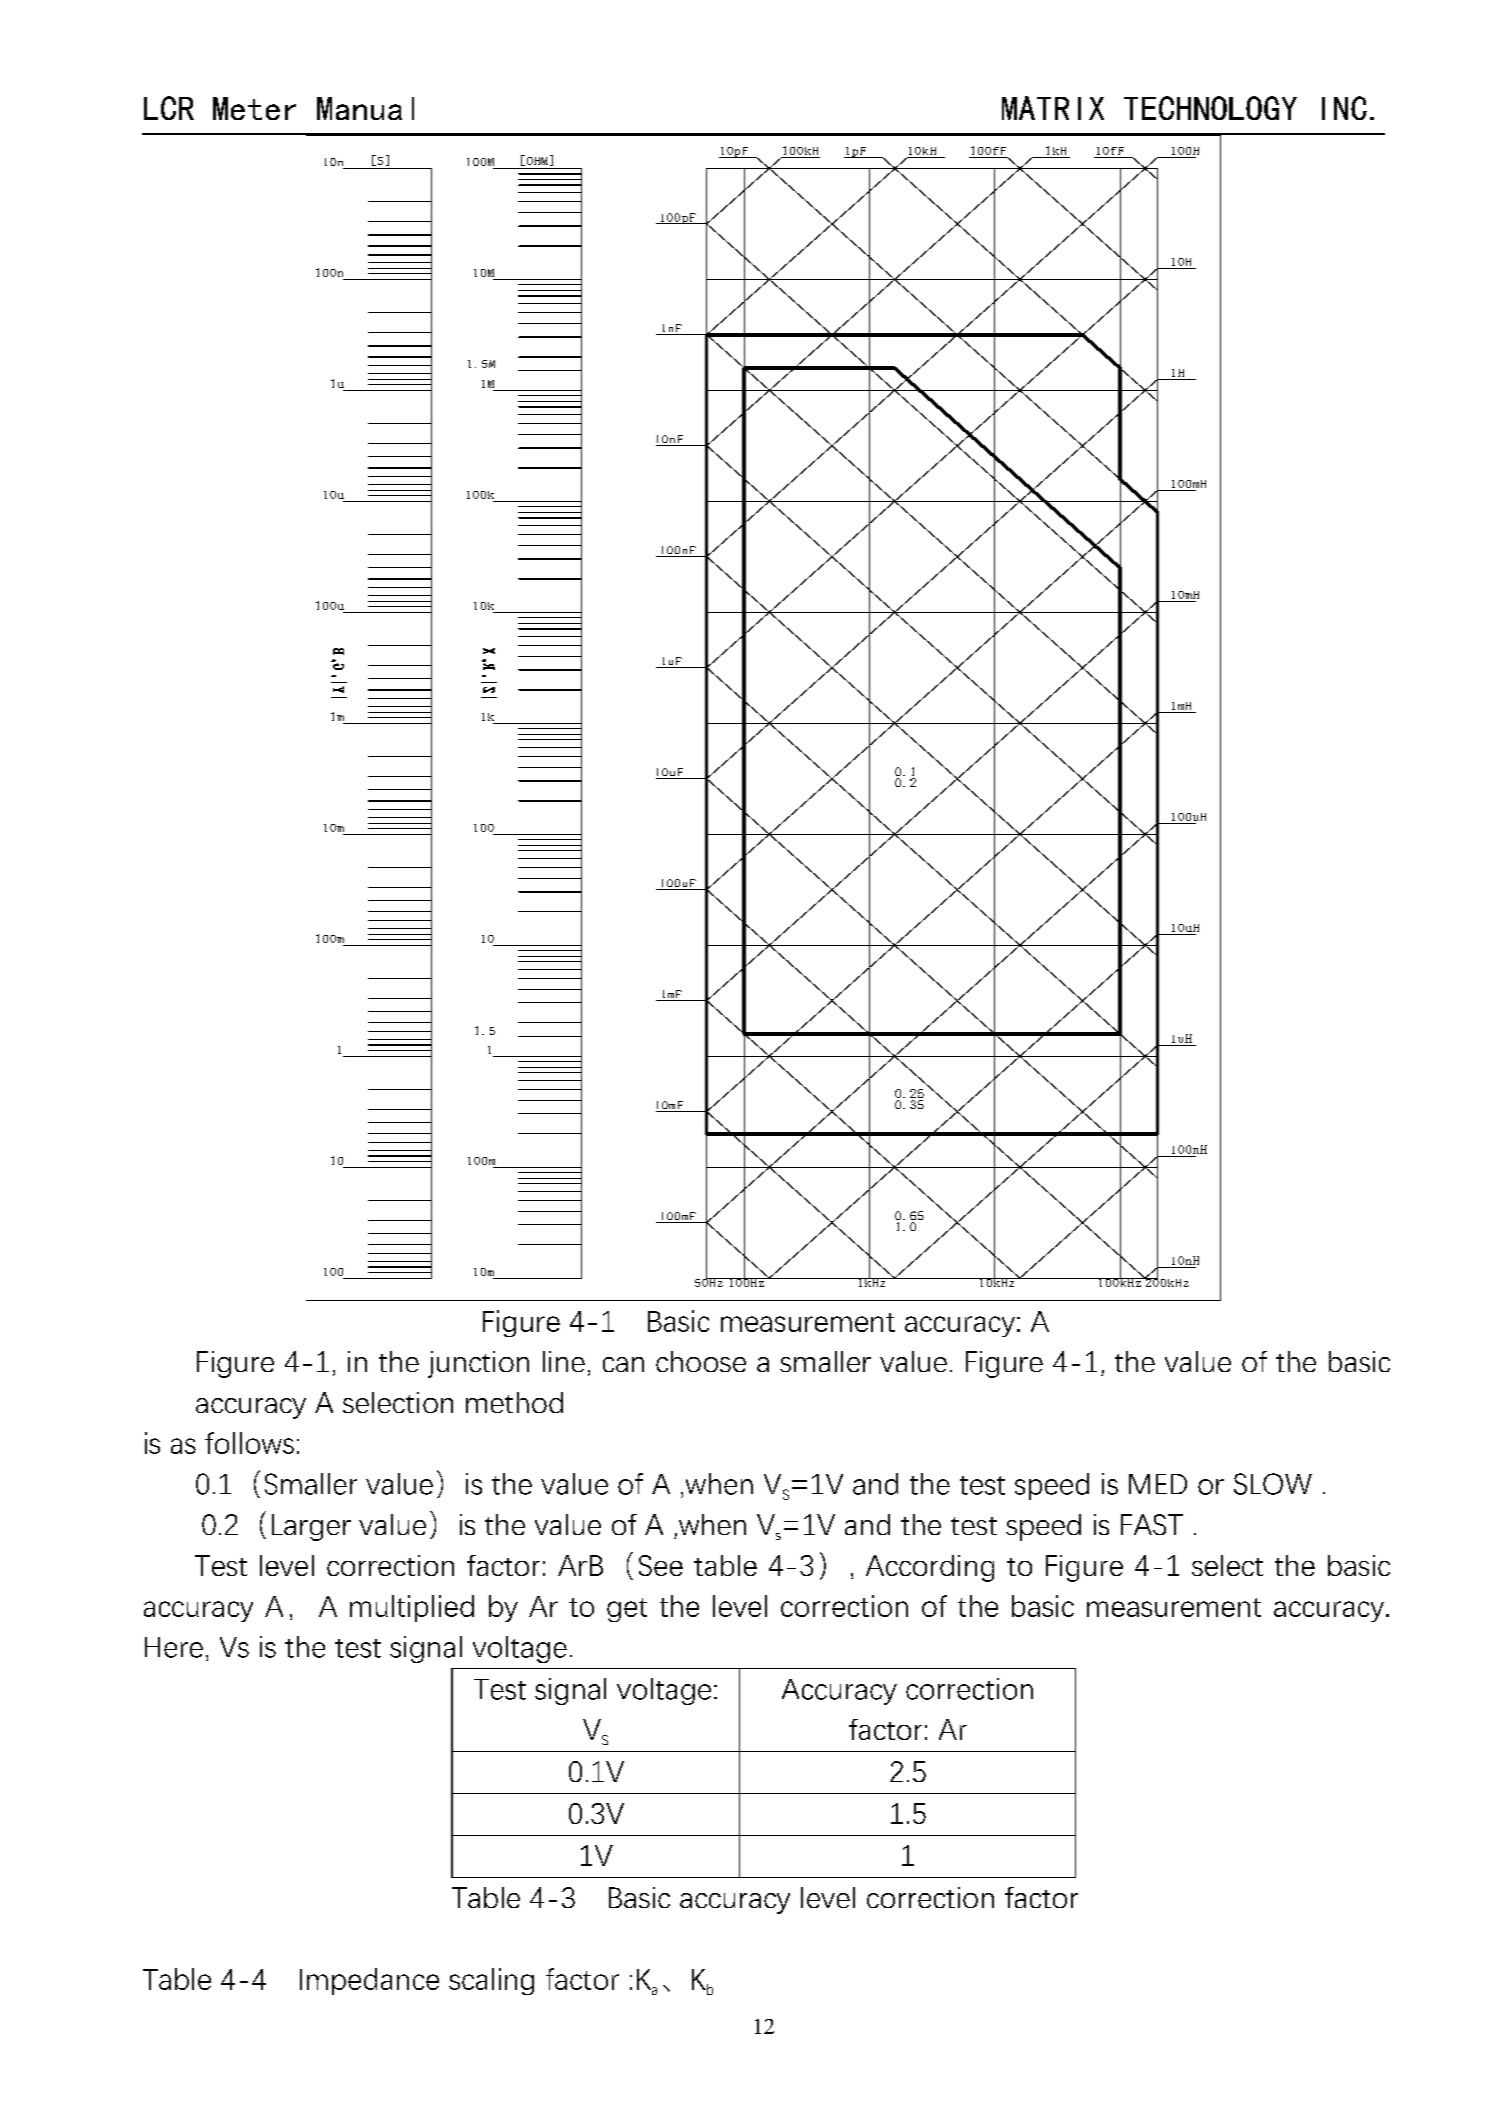  Describe the element at coordinates (249, 1443) in the screenshot. I see `follows` at that location.
